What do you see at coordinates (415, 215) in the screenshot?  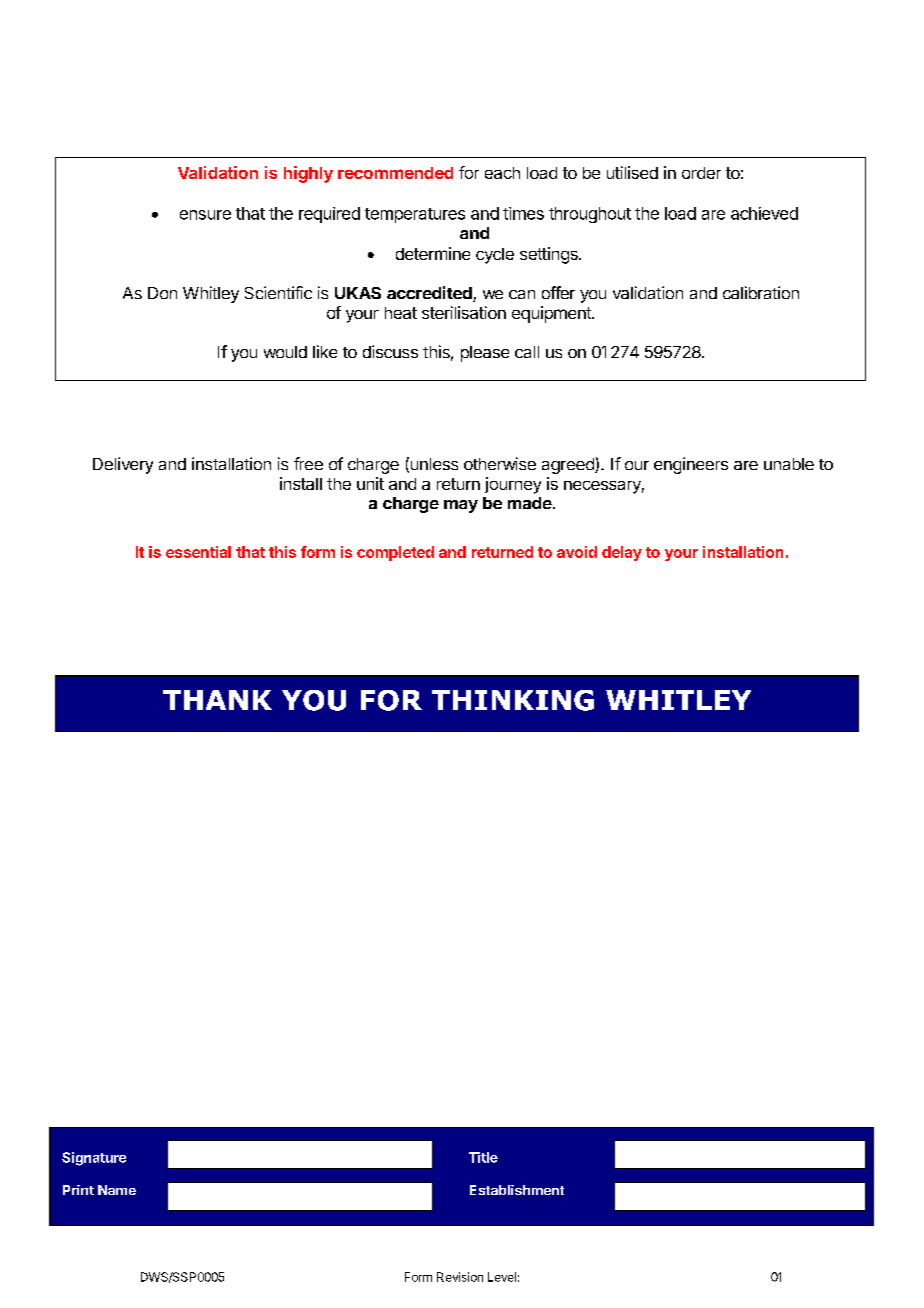 I see `temperatures` at bounding box center [415, 215].
